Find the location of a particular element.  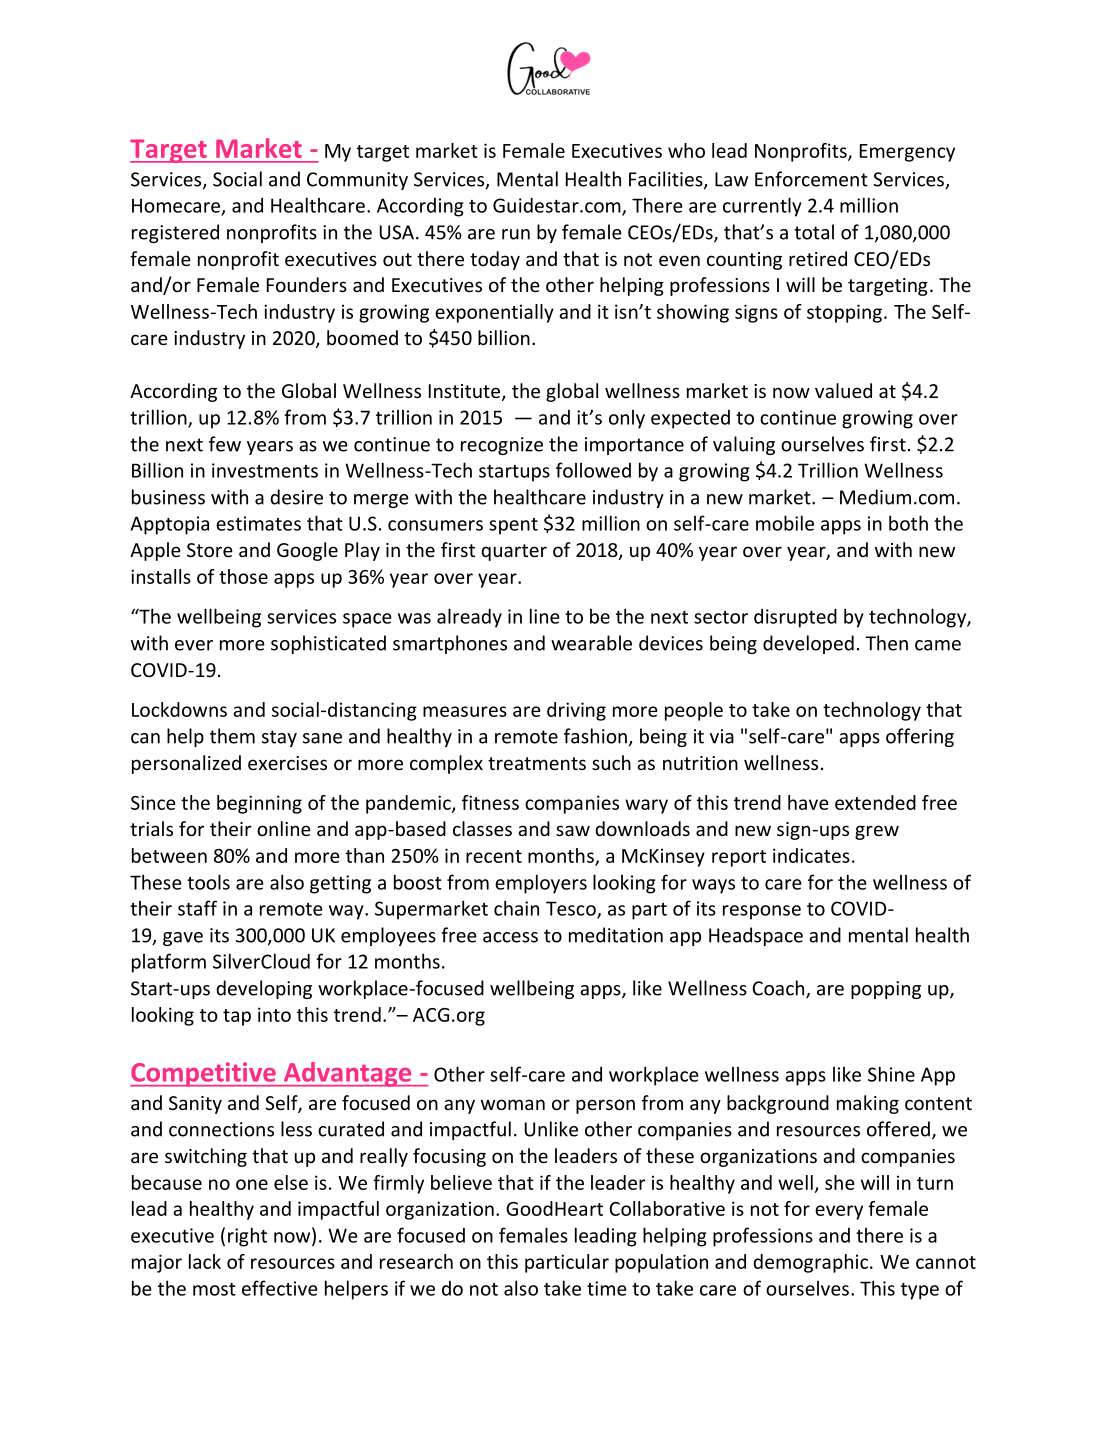

them is located at coordinates (232, 736).
